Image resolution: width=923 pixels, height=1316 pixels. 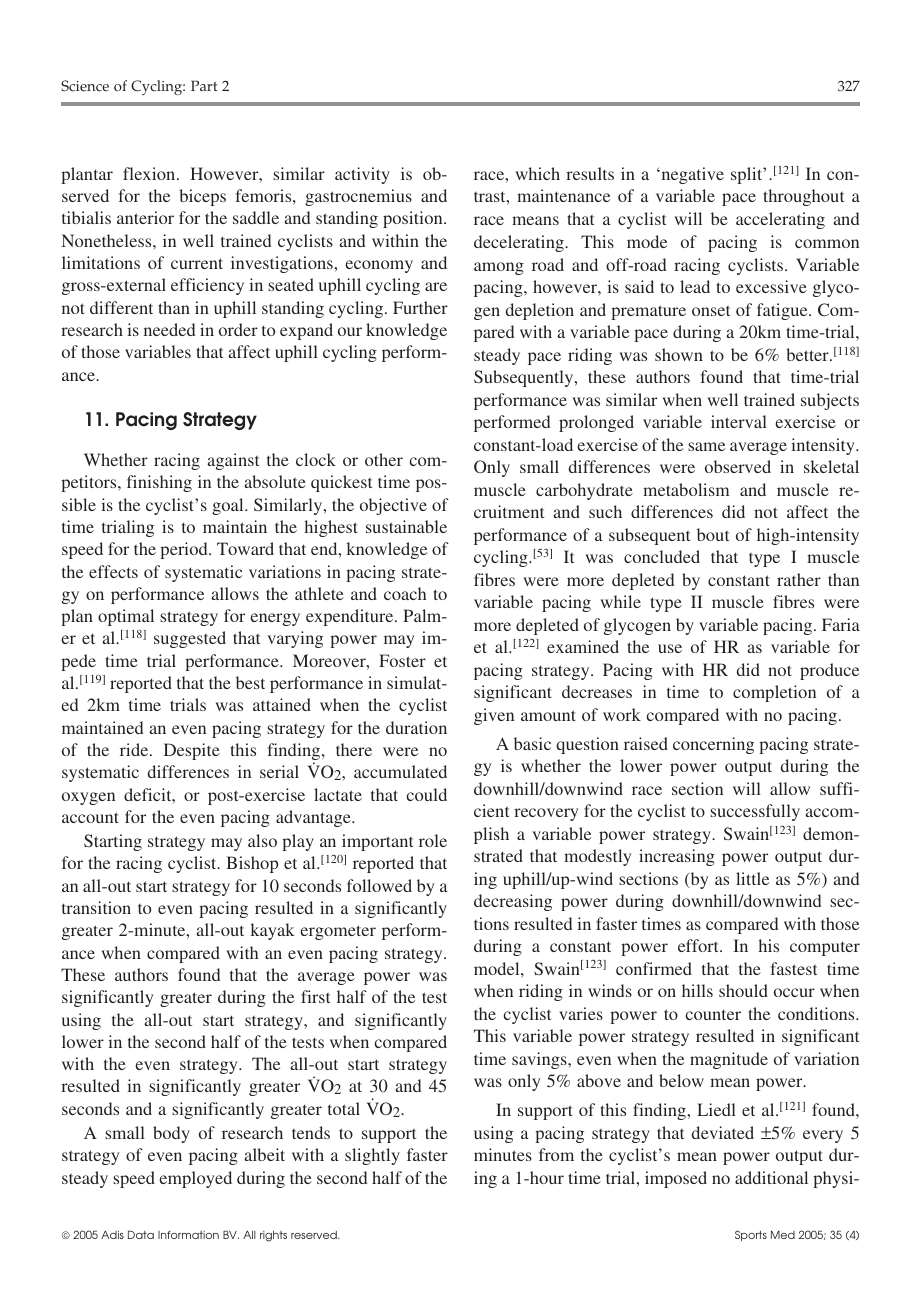 I want to click on which, so click(x=538, y=173).
